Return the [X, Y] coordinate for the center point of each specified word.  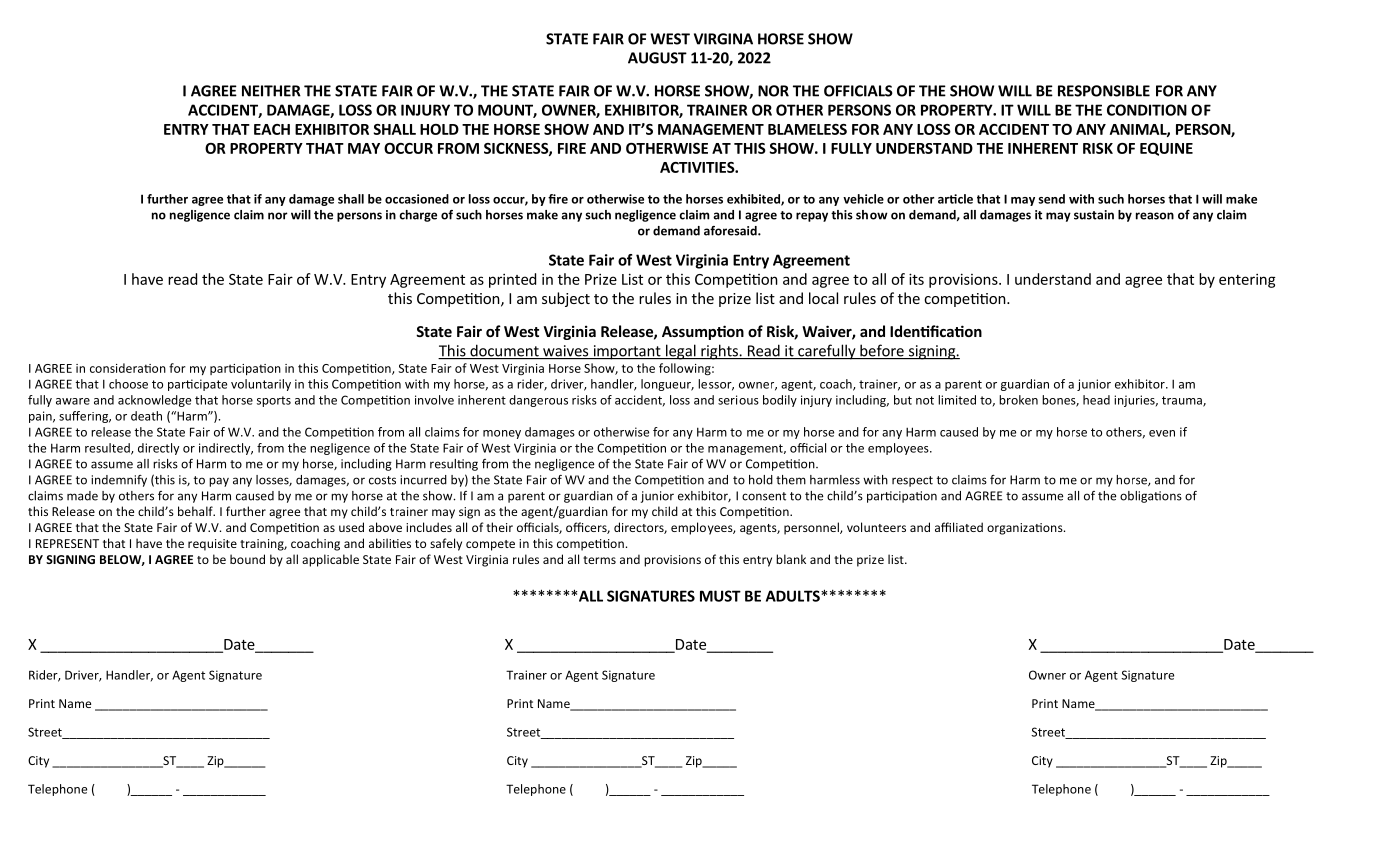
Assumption [703, 332]
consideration [128, 368]
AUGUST [657, 58]
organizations [1026, 529]
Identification [936, 331]
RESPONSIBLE [1104, 91]
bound [247, 559]
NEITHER [271, 91]
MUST [720, 596]
